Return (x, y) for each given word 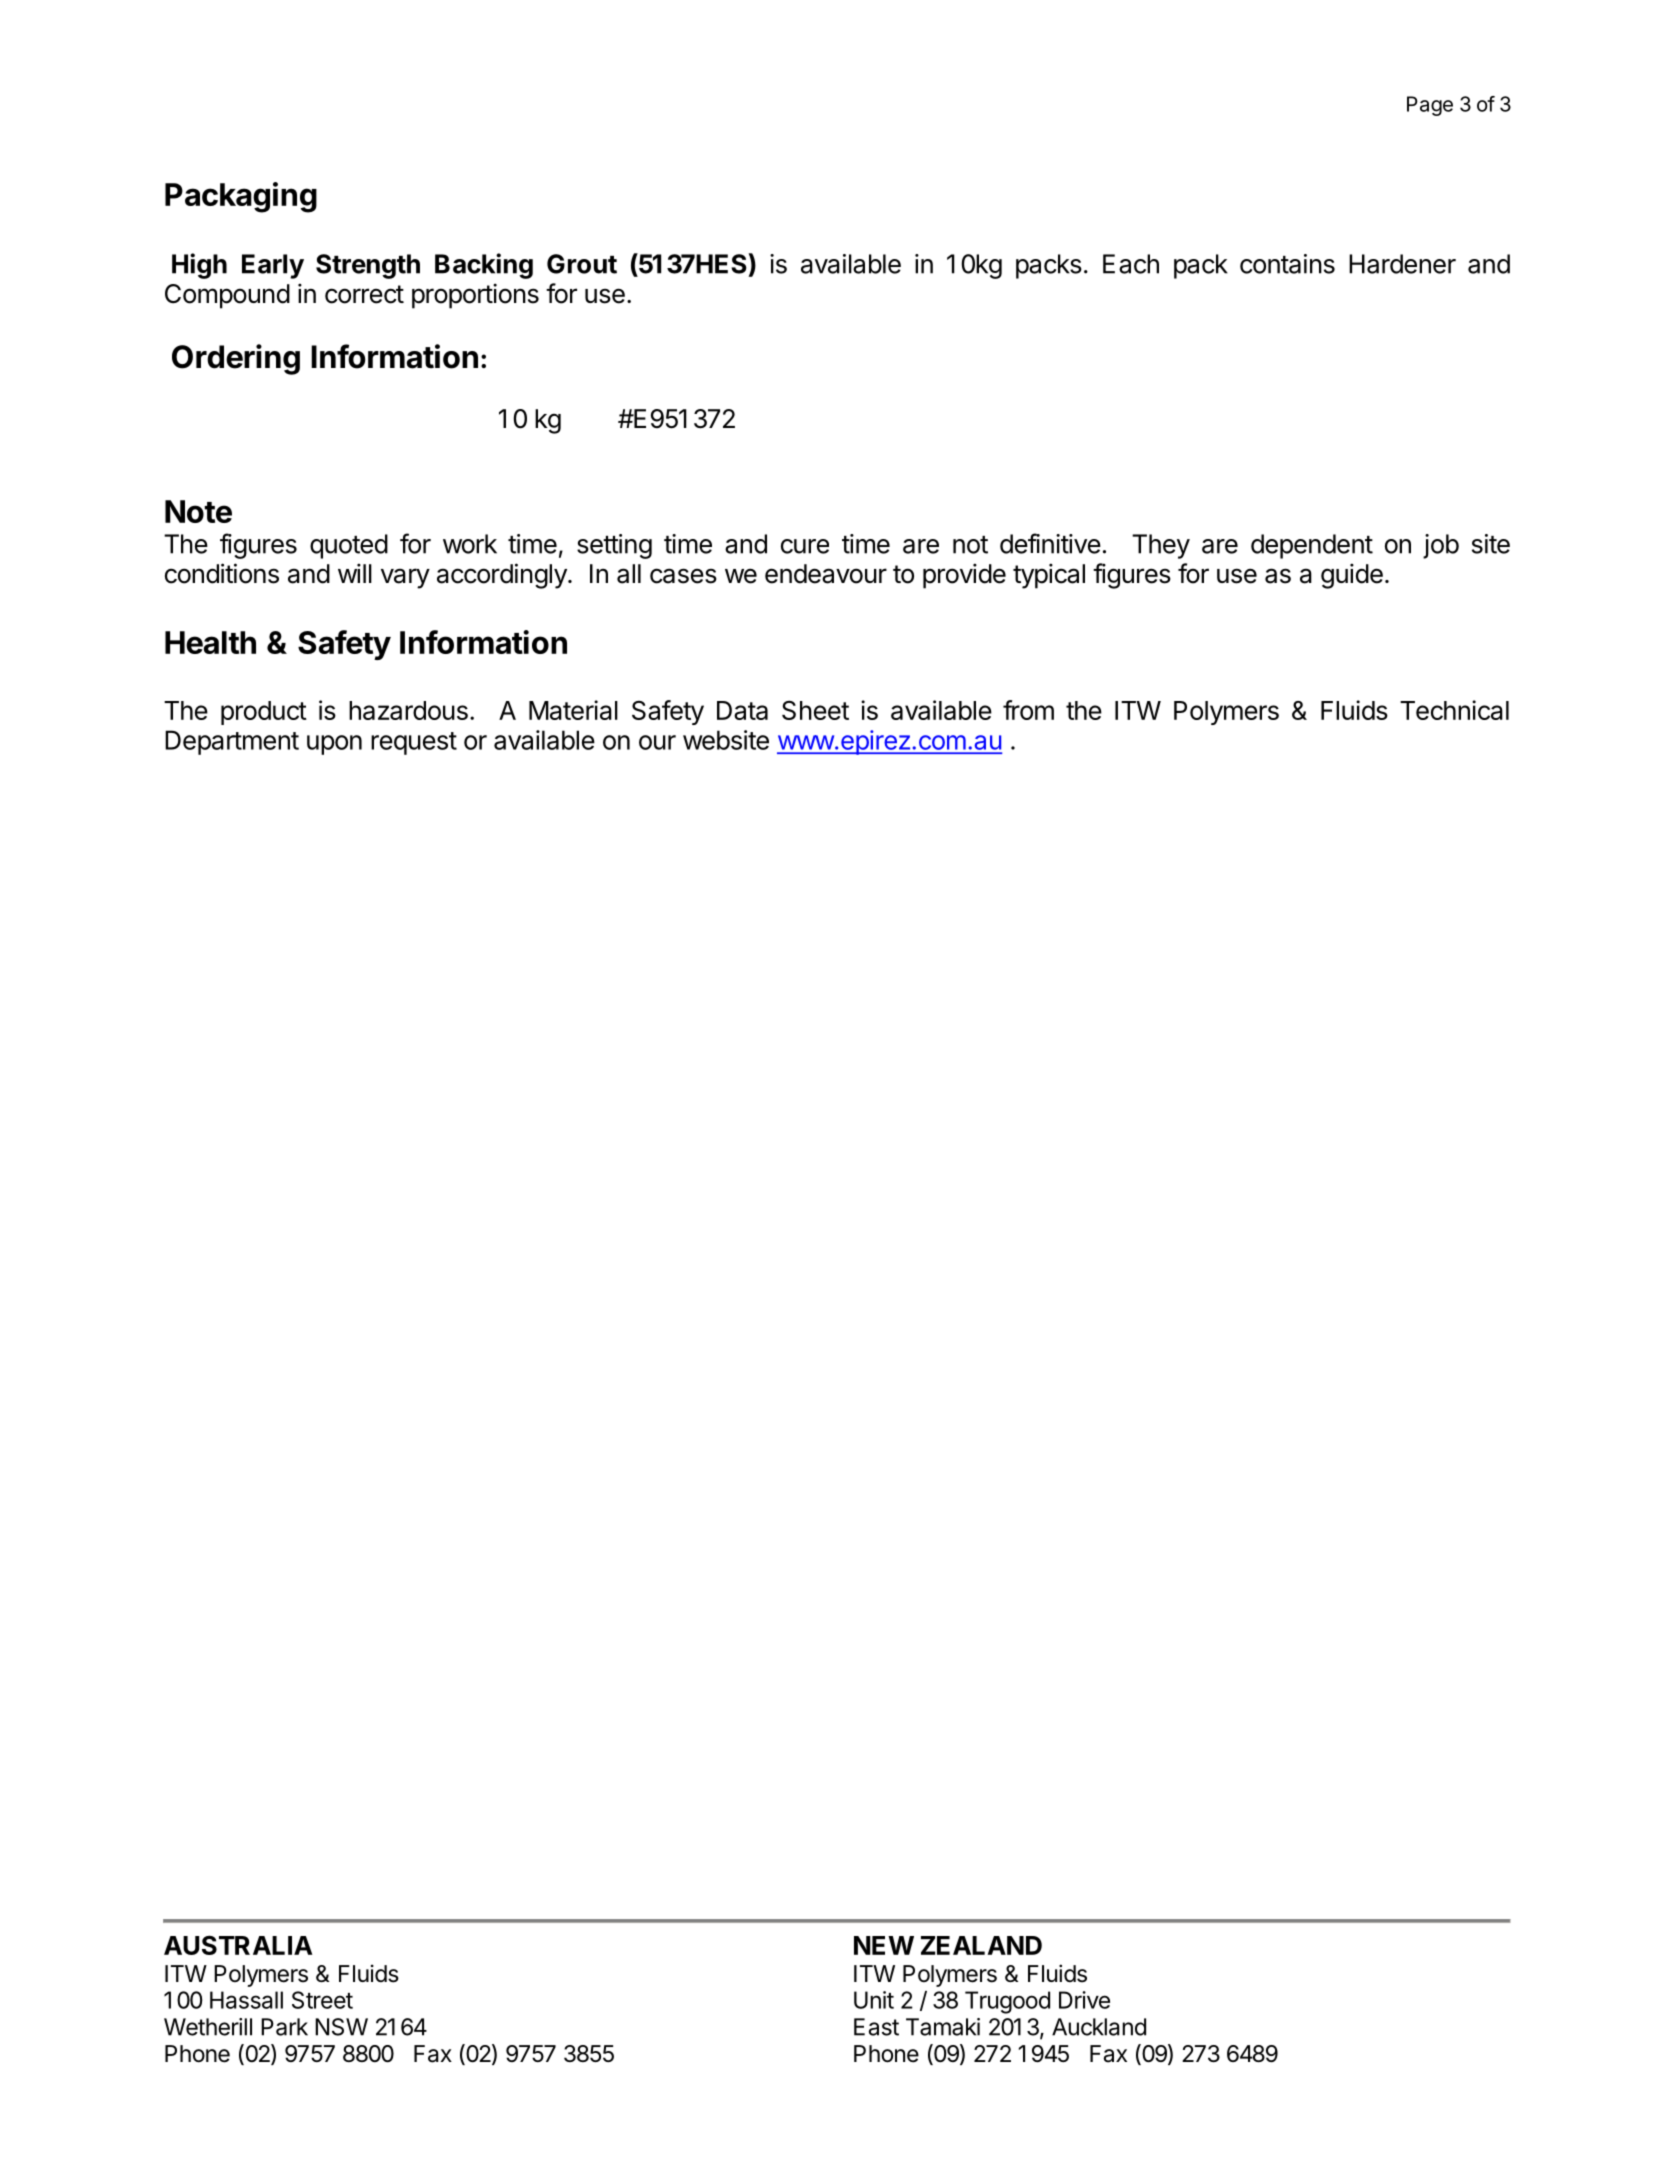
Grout (582, 264)
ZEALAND (981, 1945)
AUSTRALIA (238, 1945)
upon (334, 745)
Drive (1084, 2000)
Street (322, 2000)
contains (1287, 264)
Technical (1454, 710)
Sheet (815, 710)
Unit (874, 2000)
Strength (368, 266)
